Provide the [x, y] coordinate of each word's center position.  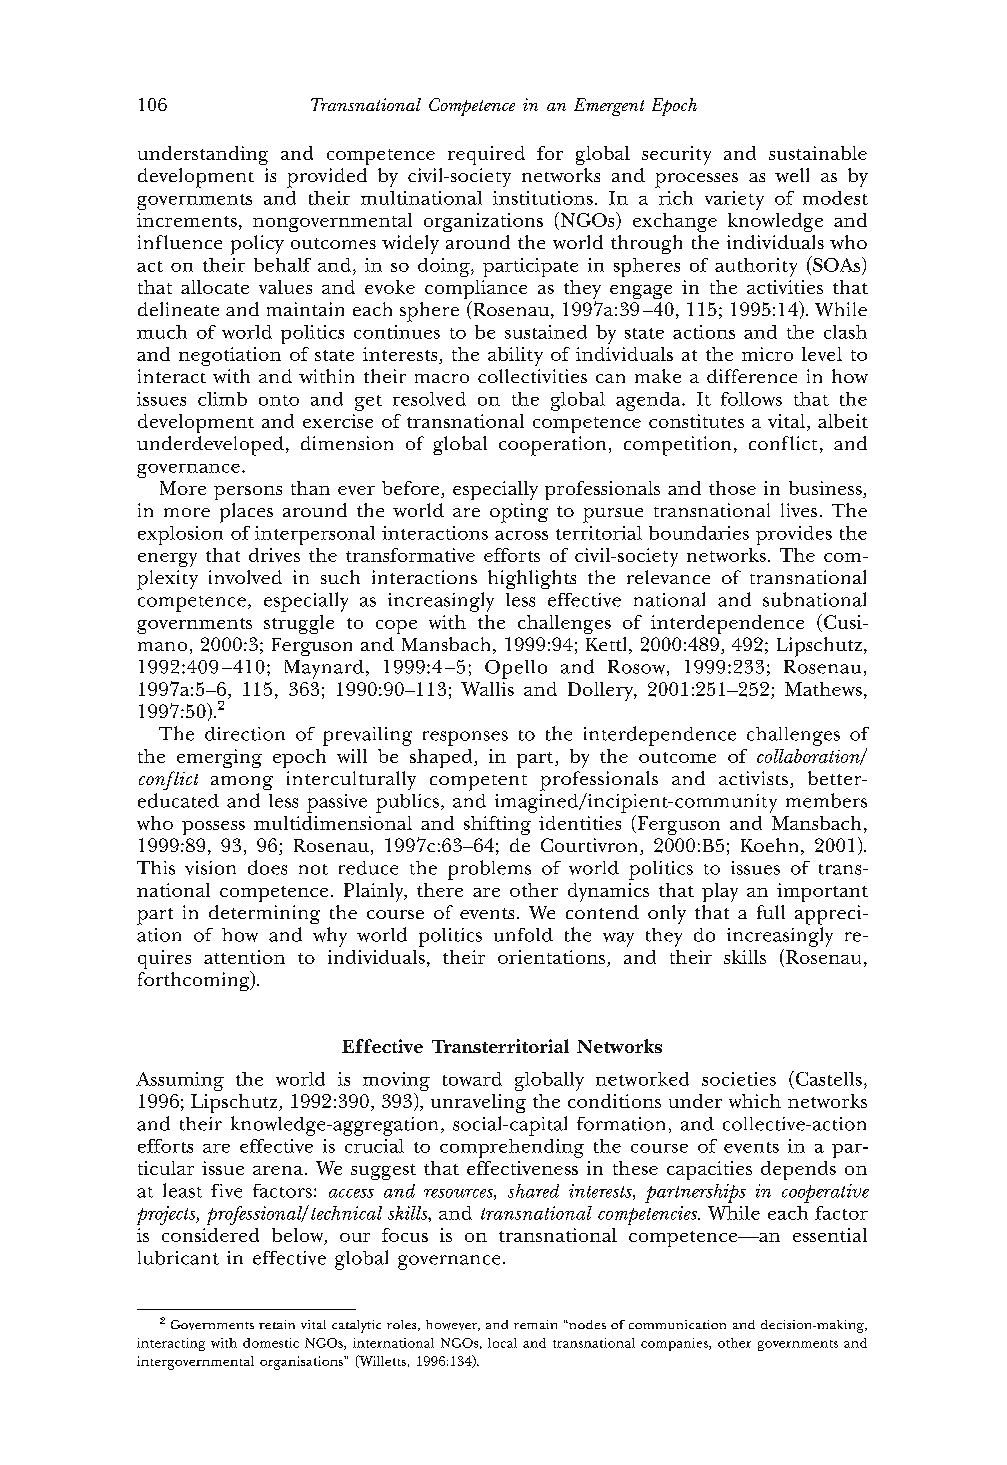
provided [327, 178]
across [521, 535]
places [246, 513]
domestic [271, 1343]
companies [675, 1344]
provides [794, 535]
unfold [523, 935]
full [771, 912]
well [792, 175]
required [486, 155]
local [502, 1343]
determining [264, 914]
